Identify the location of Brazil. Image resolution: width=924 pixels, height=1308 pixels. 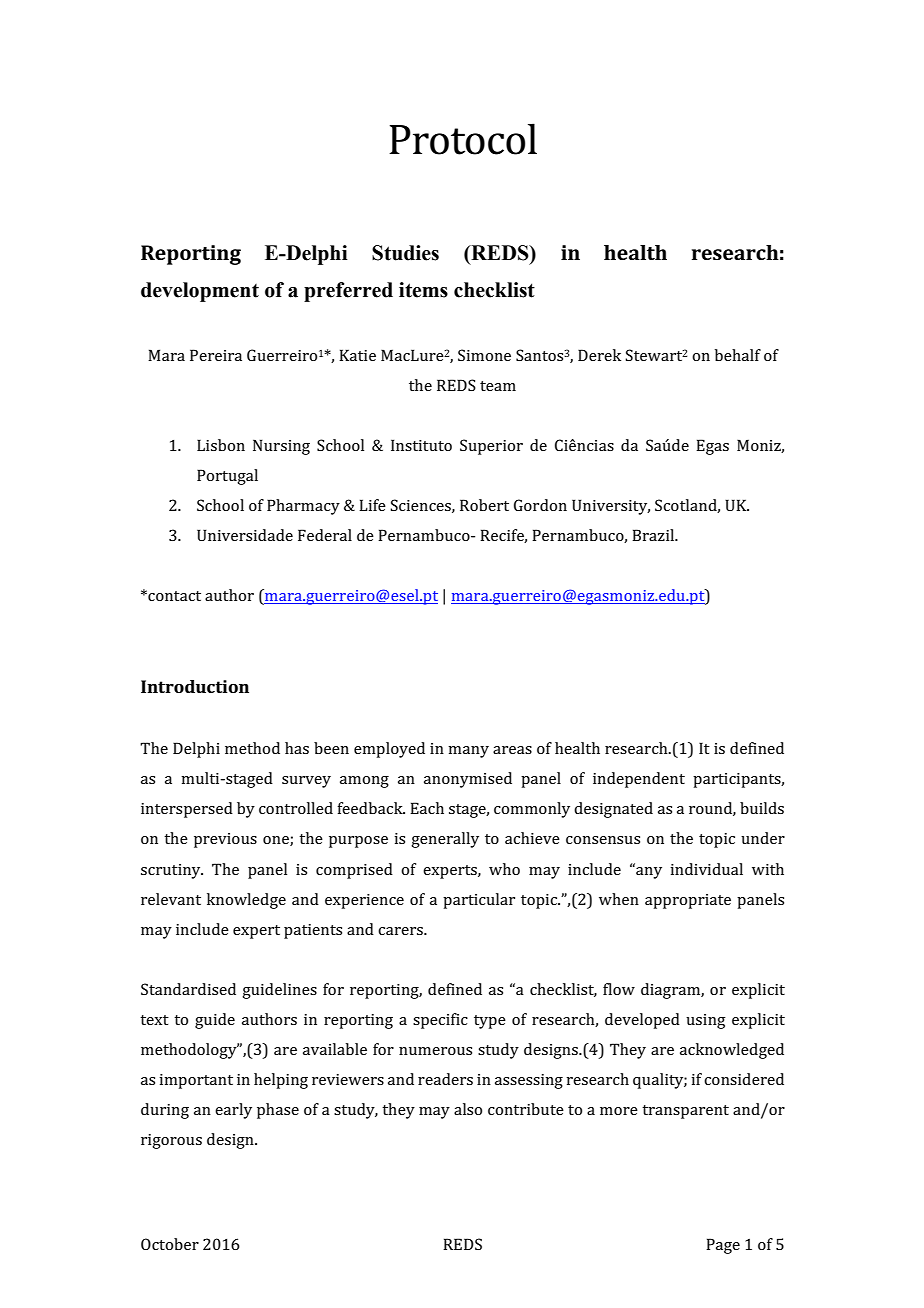
(654, 535).
